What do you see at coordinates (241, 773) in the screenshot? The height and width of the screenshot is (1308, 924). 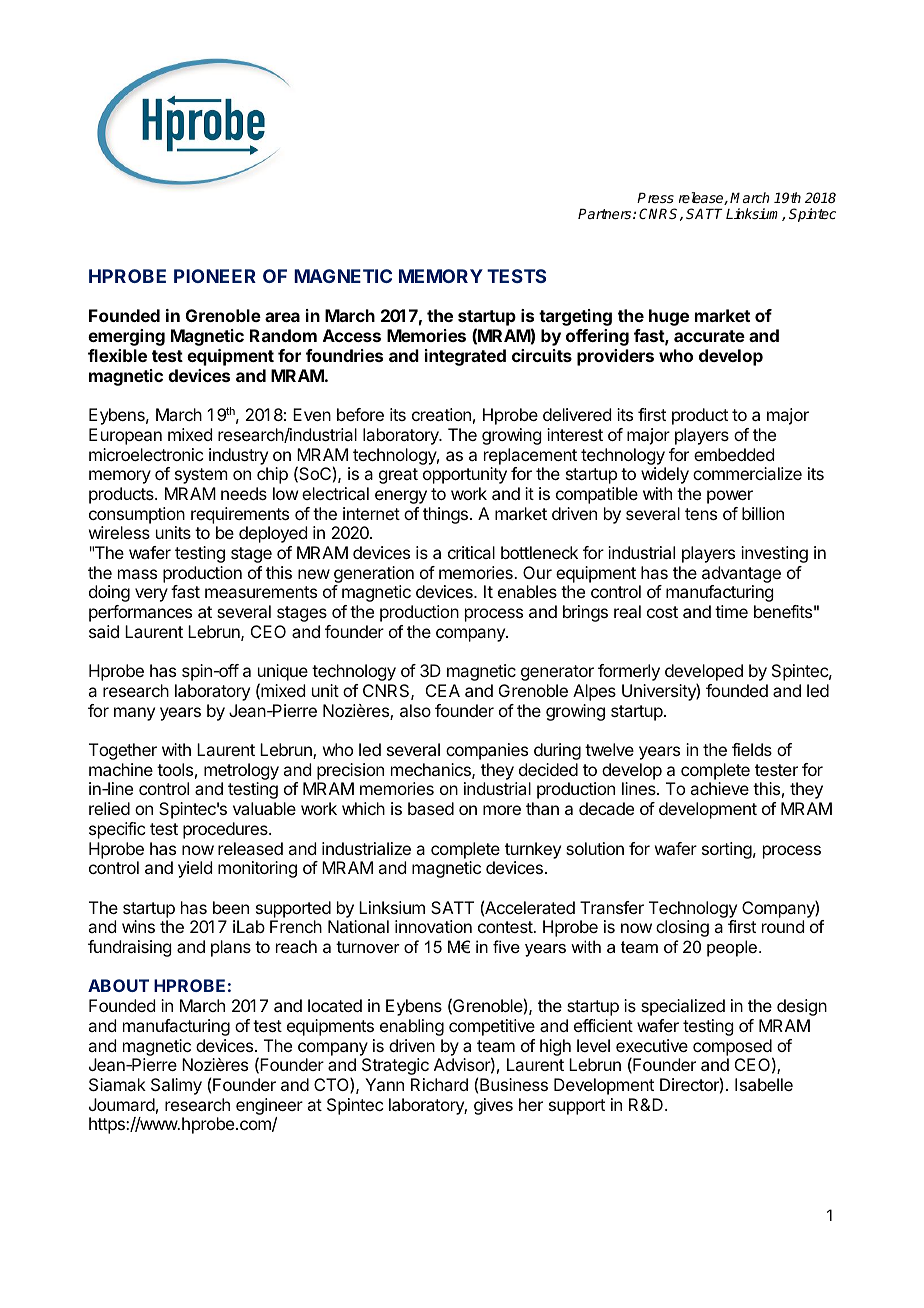 I see `metrology` at bounding box center [241, 773].
